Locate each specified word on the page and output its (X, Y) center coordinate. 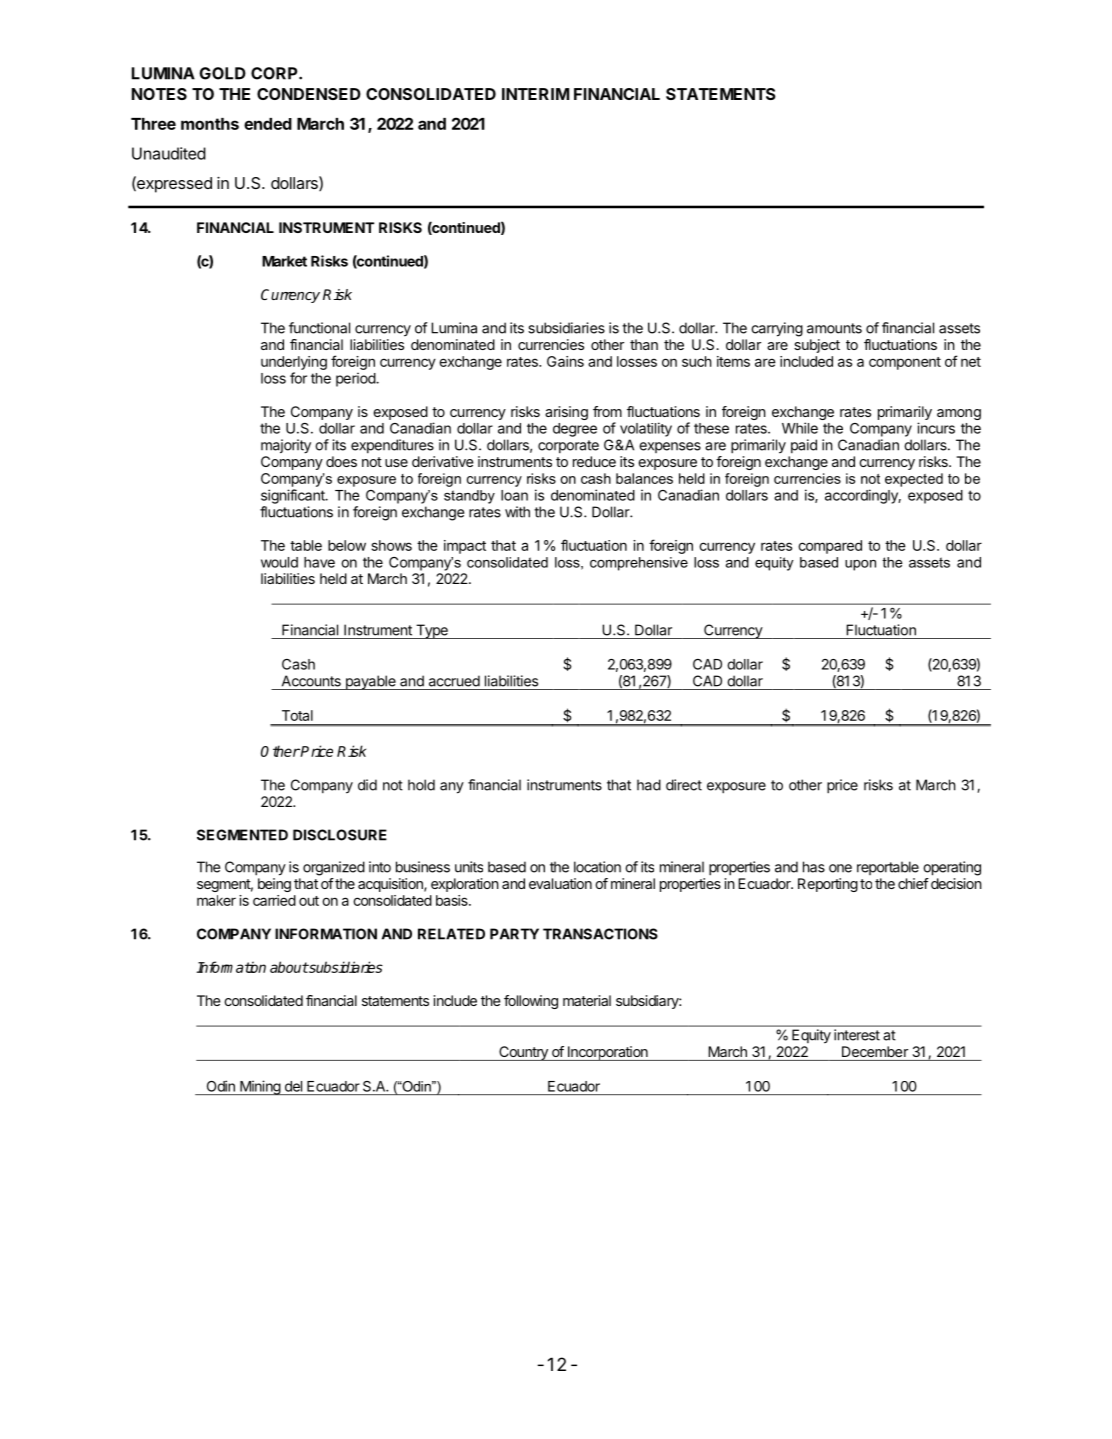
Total (297, 715)
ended (268, 124)
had (649, 785)
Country (523, 1053)
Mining (260, 1087)
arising (566, 413)
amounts (834, 328)
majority (286, 446)
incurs (936, 428)
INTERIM (535, 94)
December (875, 1051)
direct (684, 785)
